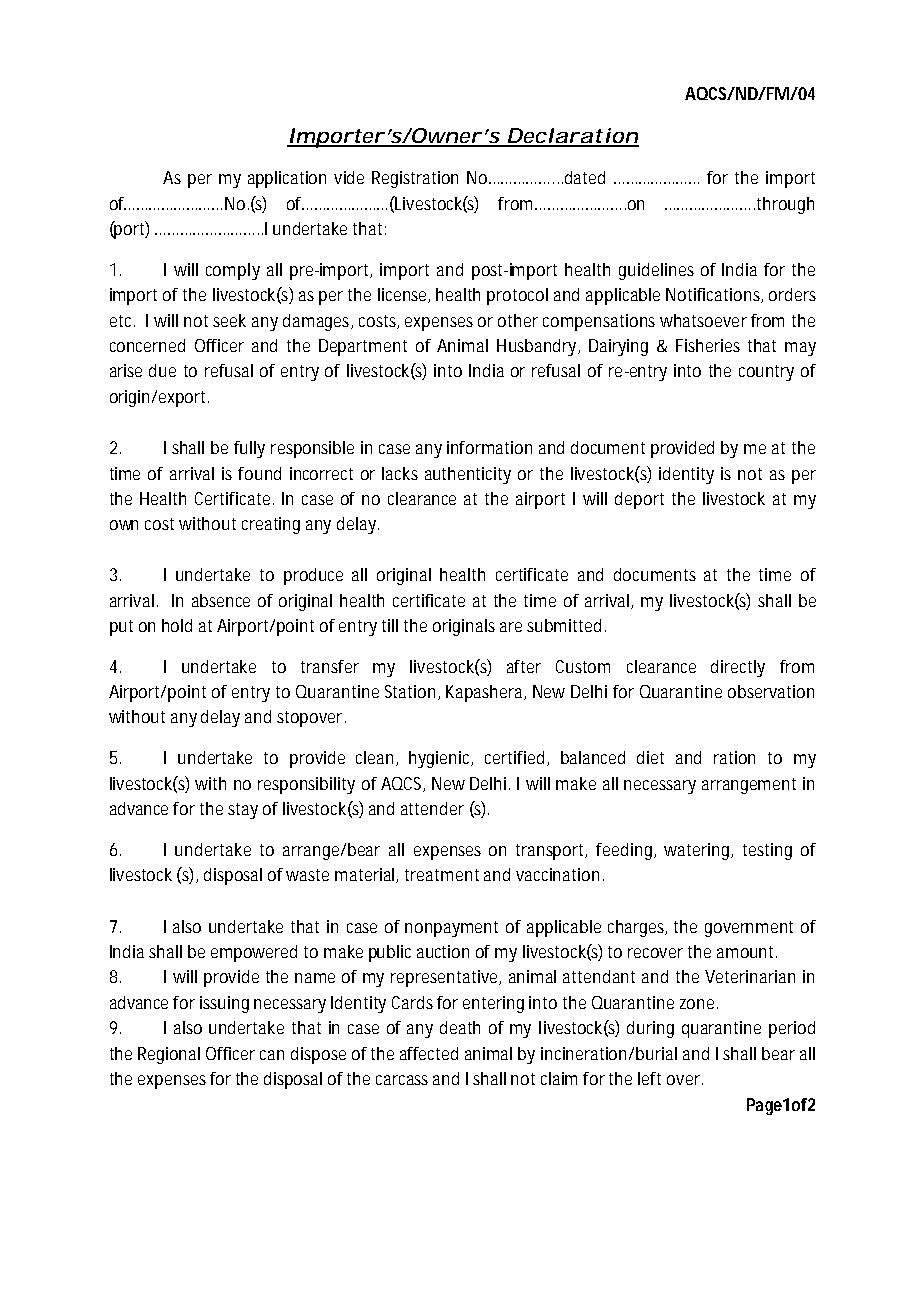 The width and height of the image is (924, 1308). What do you see at coordinates (177, 625) in the image?
I see `hold` at bounding box center [177, 625].
